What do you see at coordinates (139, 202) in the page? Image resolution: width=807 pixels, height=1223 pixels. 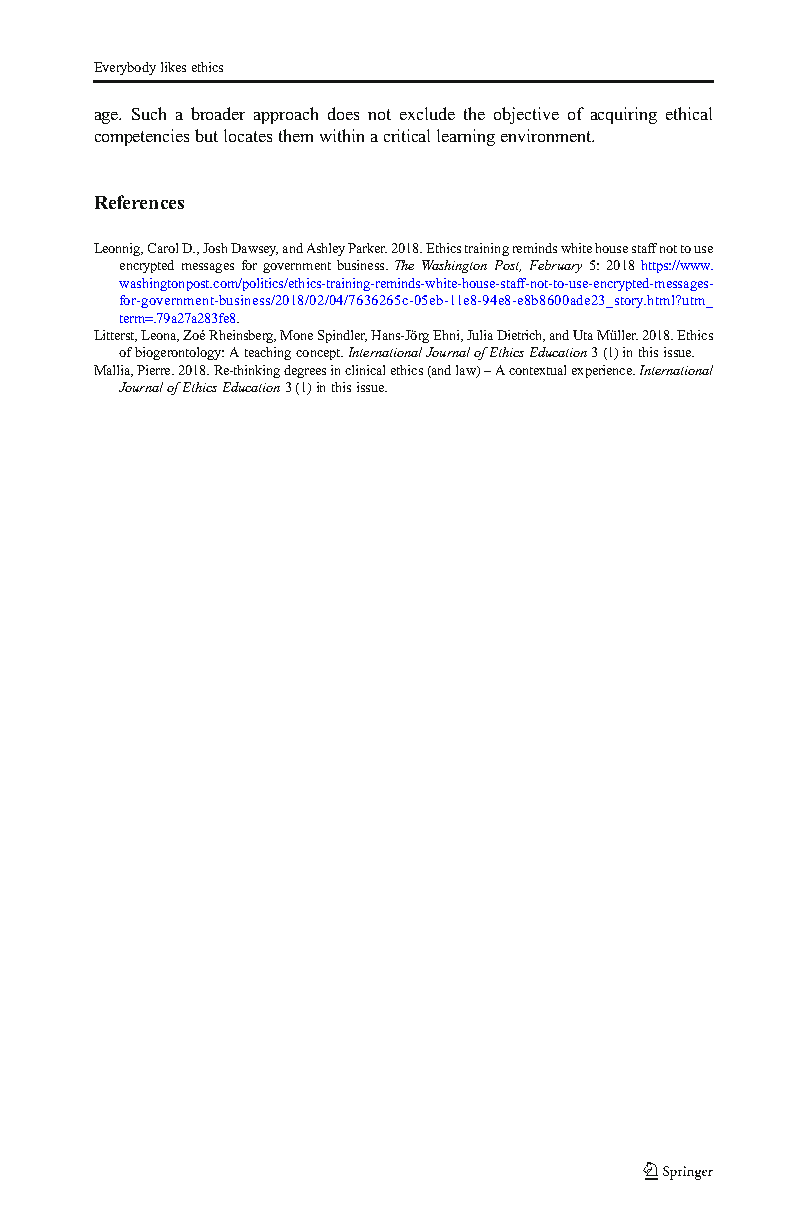 I see `References` at bounding box center [139, 202].
